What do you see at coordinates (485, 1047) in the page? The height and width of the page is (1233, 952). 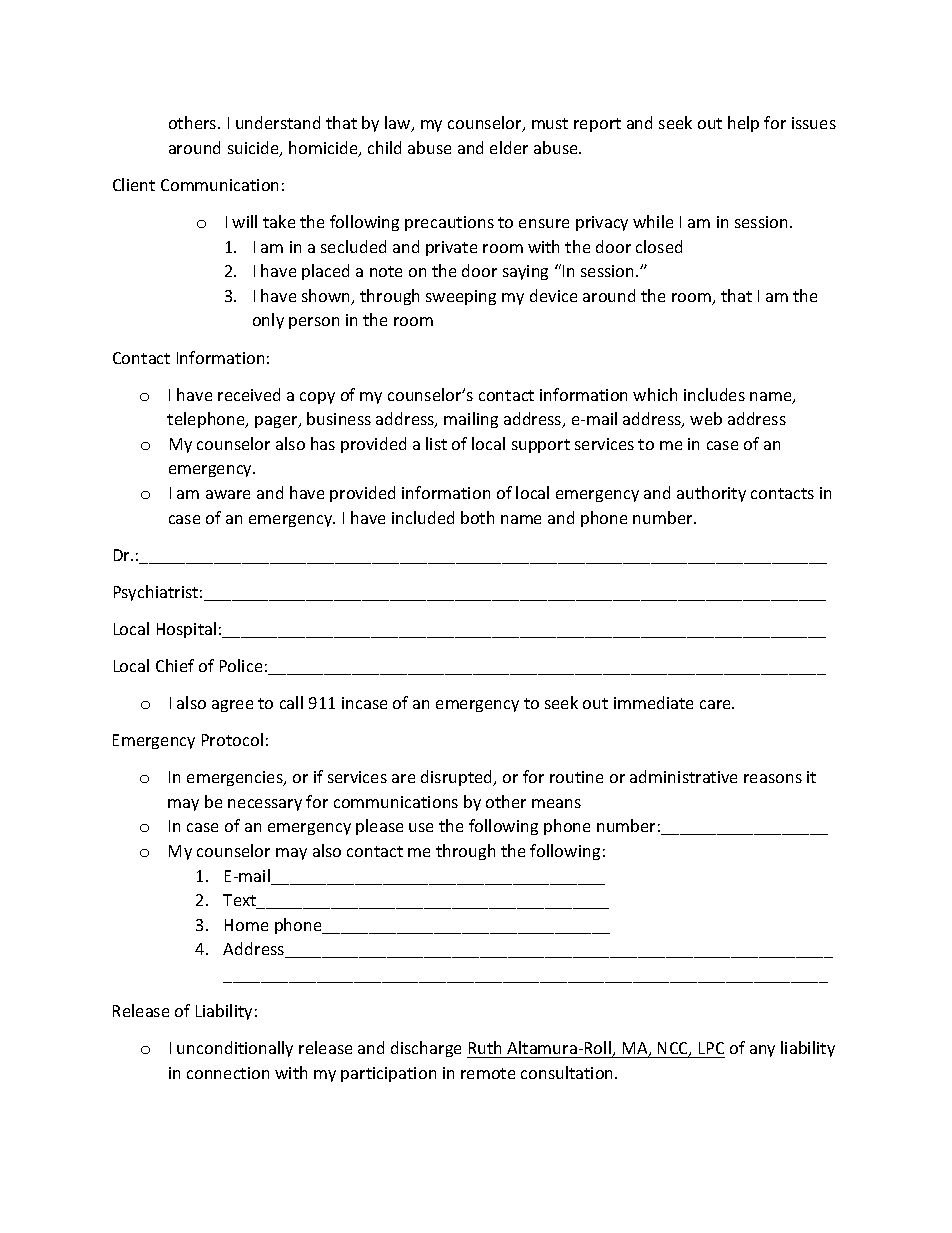 I see `Ruth` at bounding box center [485, 1047].
